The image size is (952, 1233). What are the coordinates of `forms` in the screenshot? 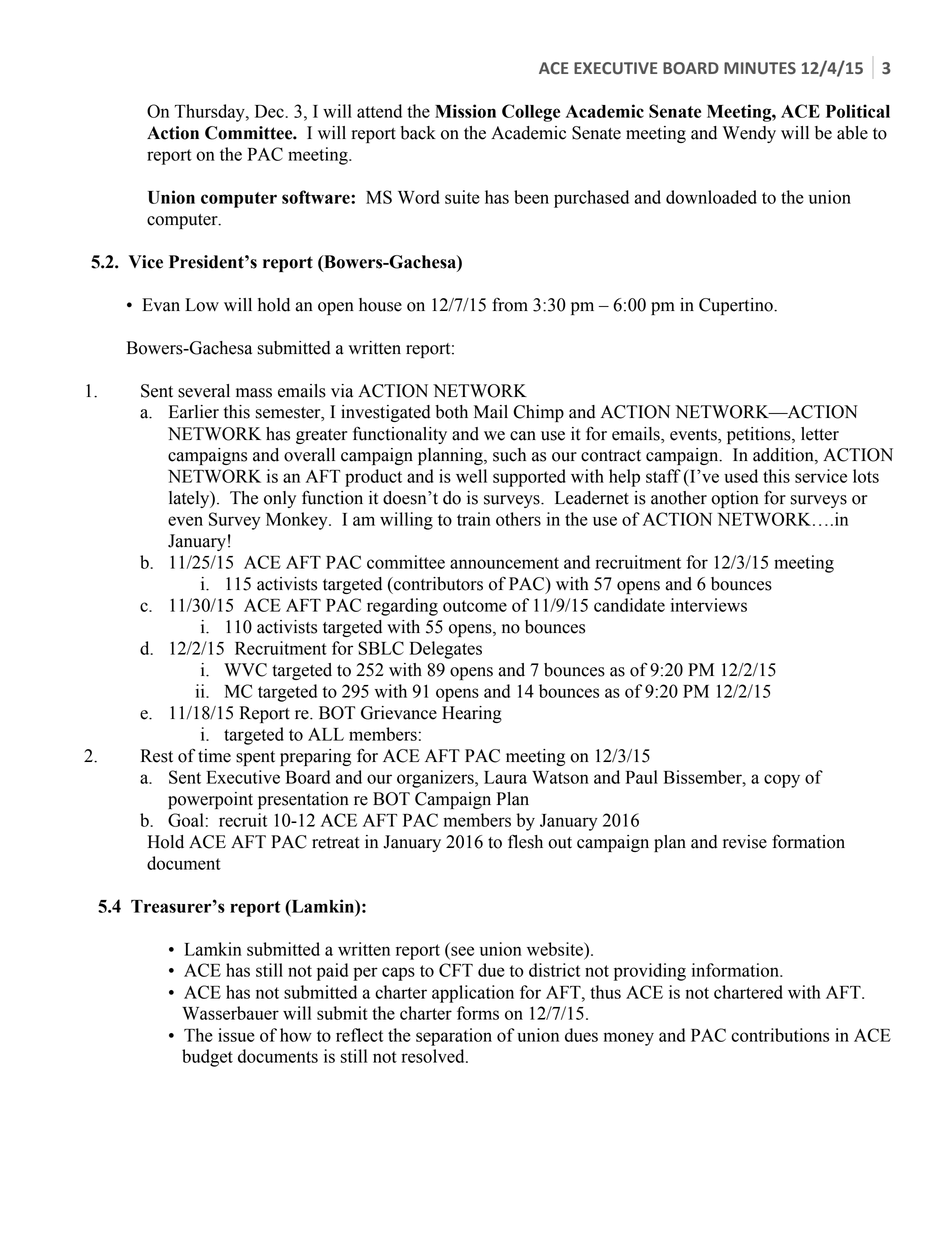 It's located at (478, 1013).
